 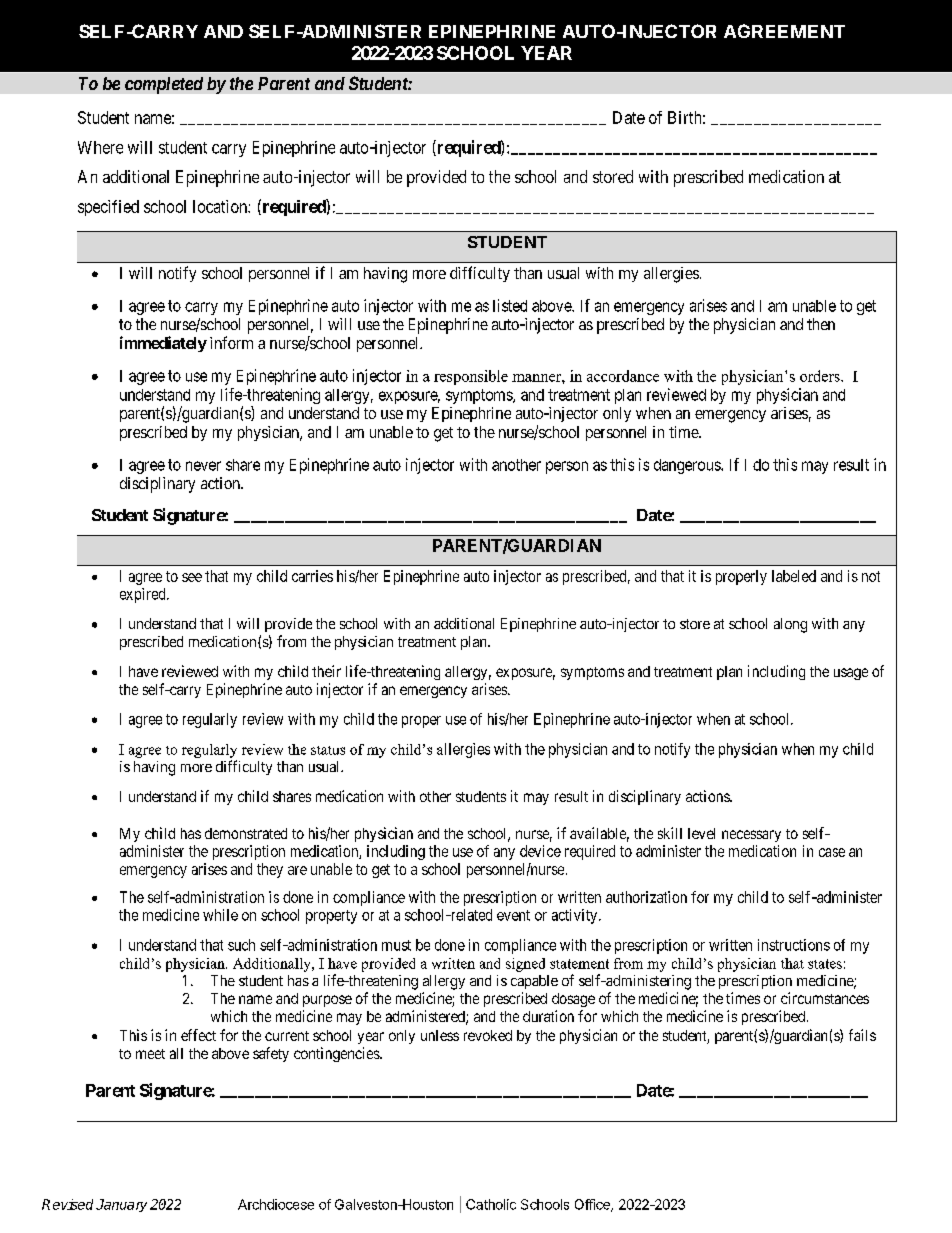 What do you see at coordinates (326, 671) in the page?
I see `their` at bounding box center [326, 671].
